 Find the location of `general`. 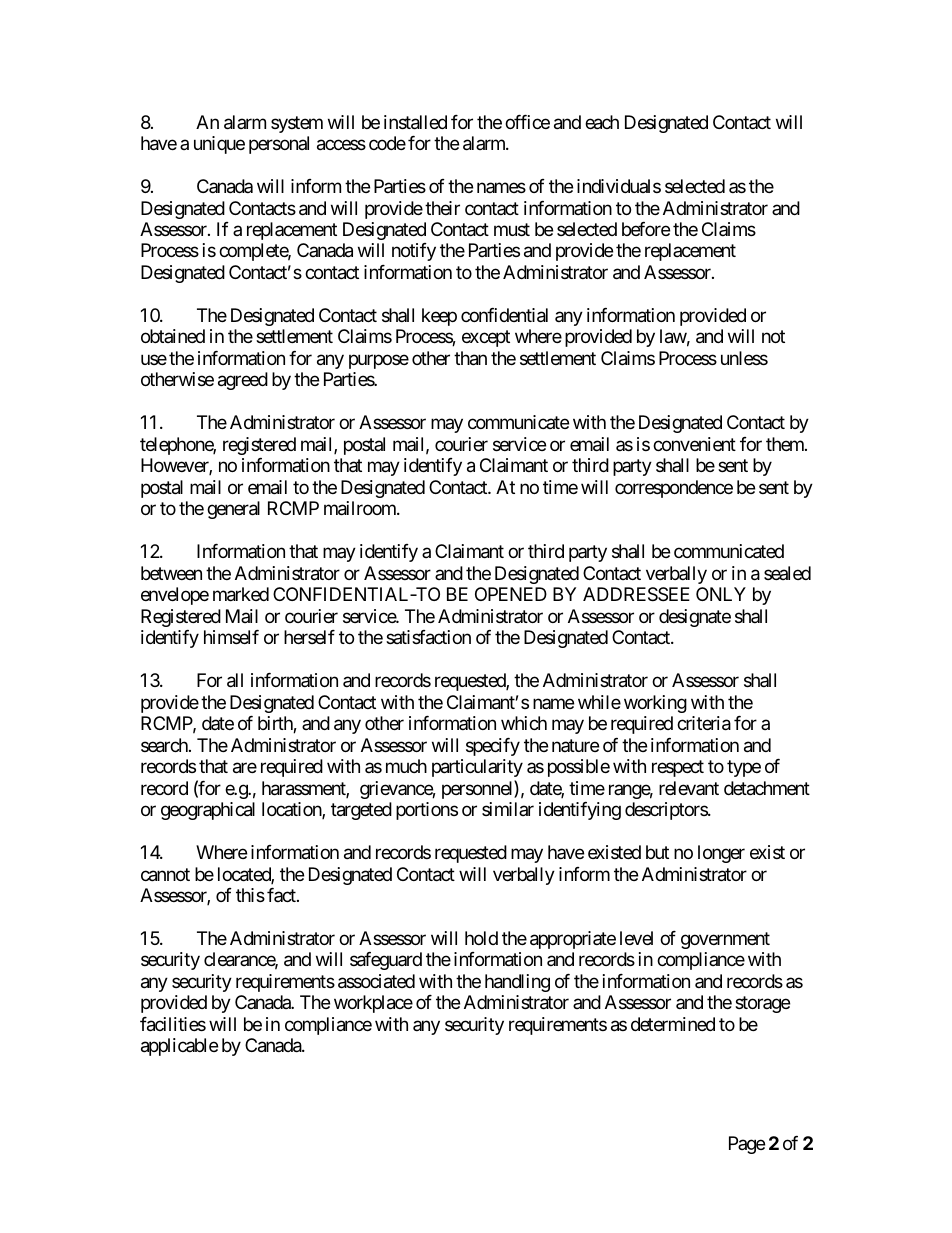

general is located at coordinates (233, 510).
